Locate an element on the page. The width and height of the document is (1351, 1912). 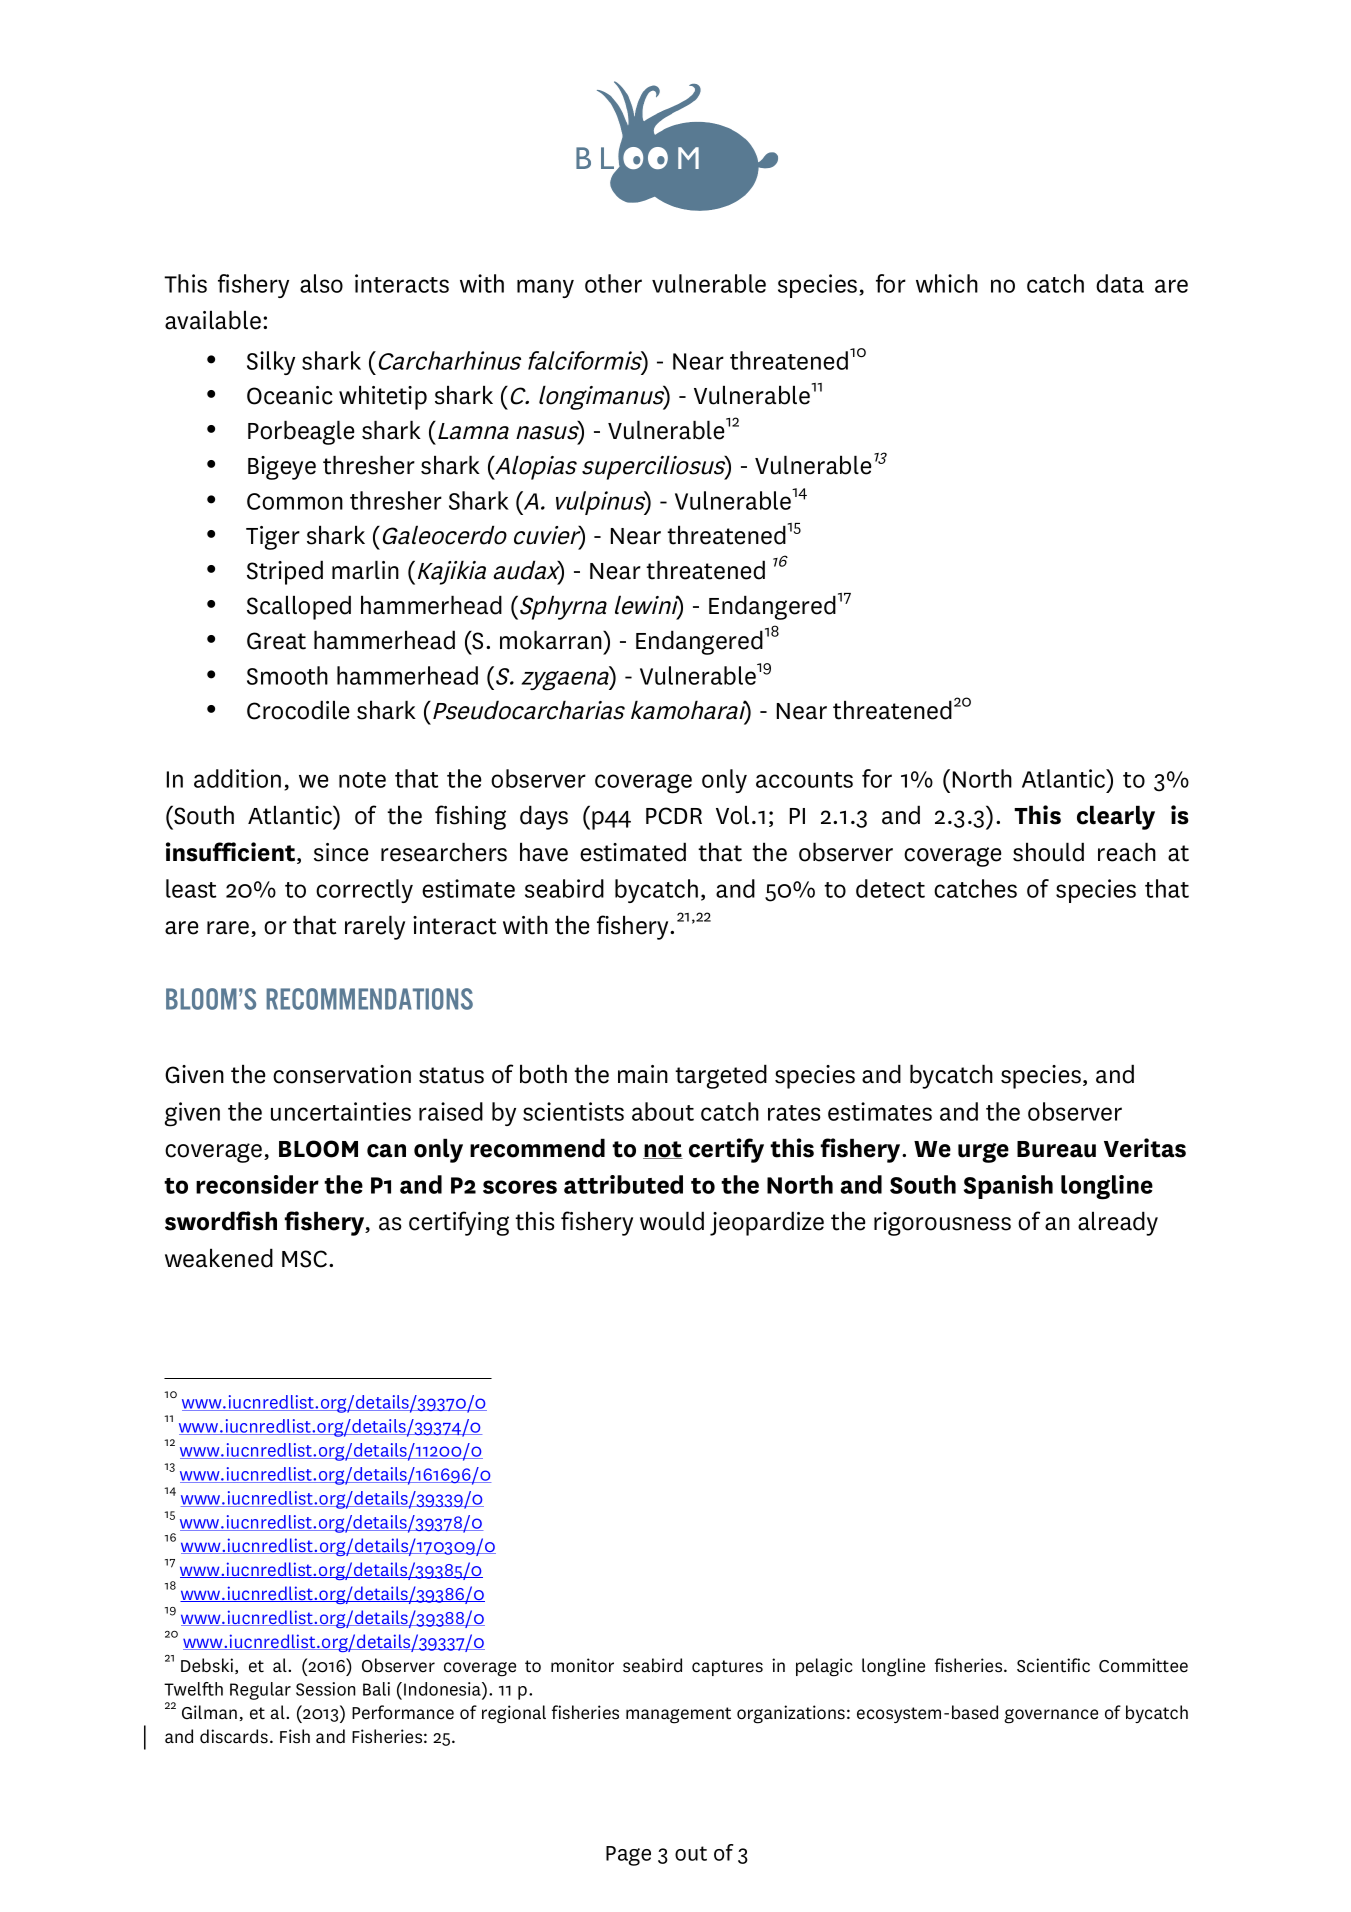
should is located at coordinates (1048, 852).
